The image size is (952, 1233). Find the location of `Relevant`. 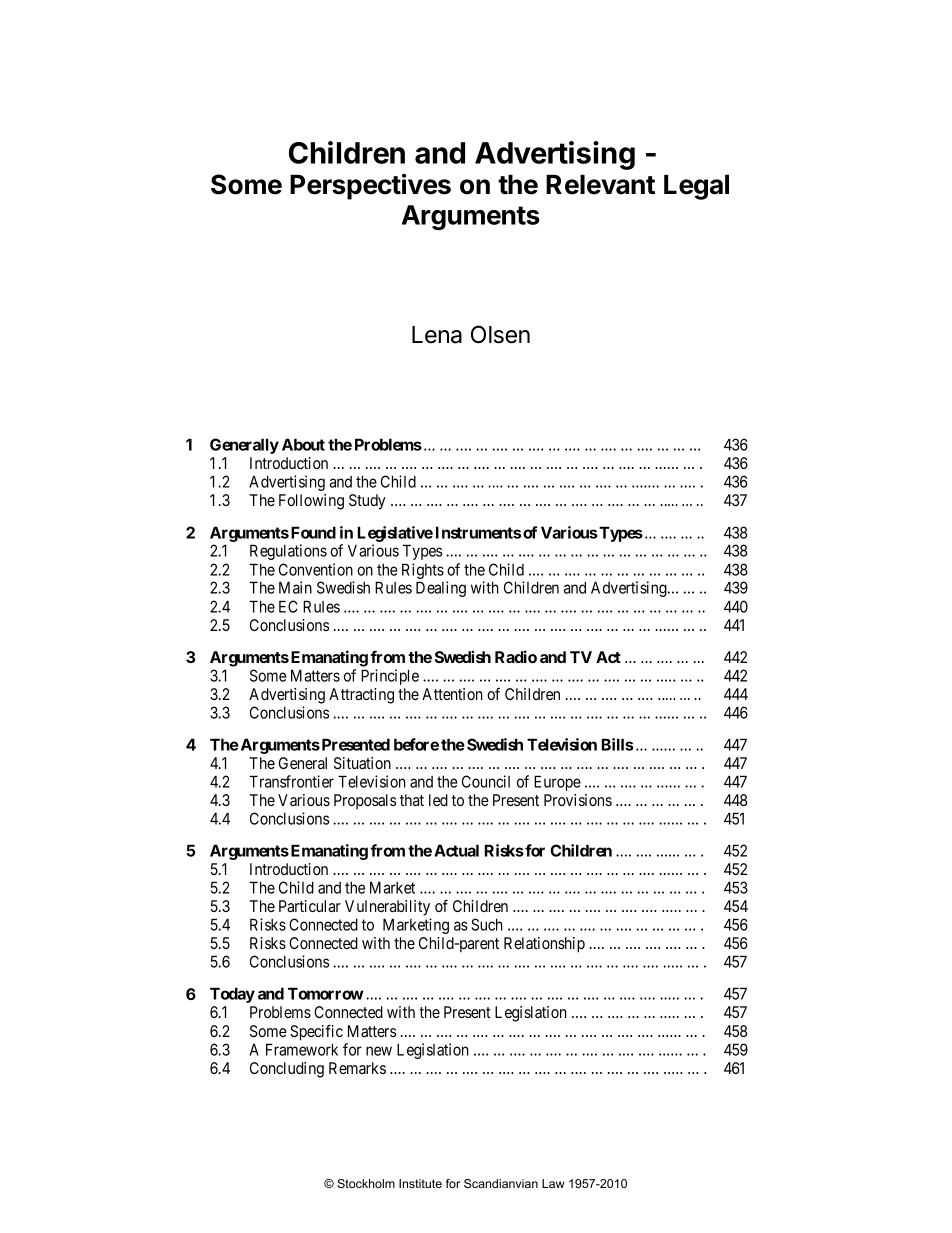

Relevant is located at coordinates (600, 185).
